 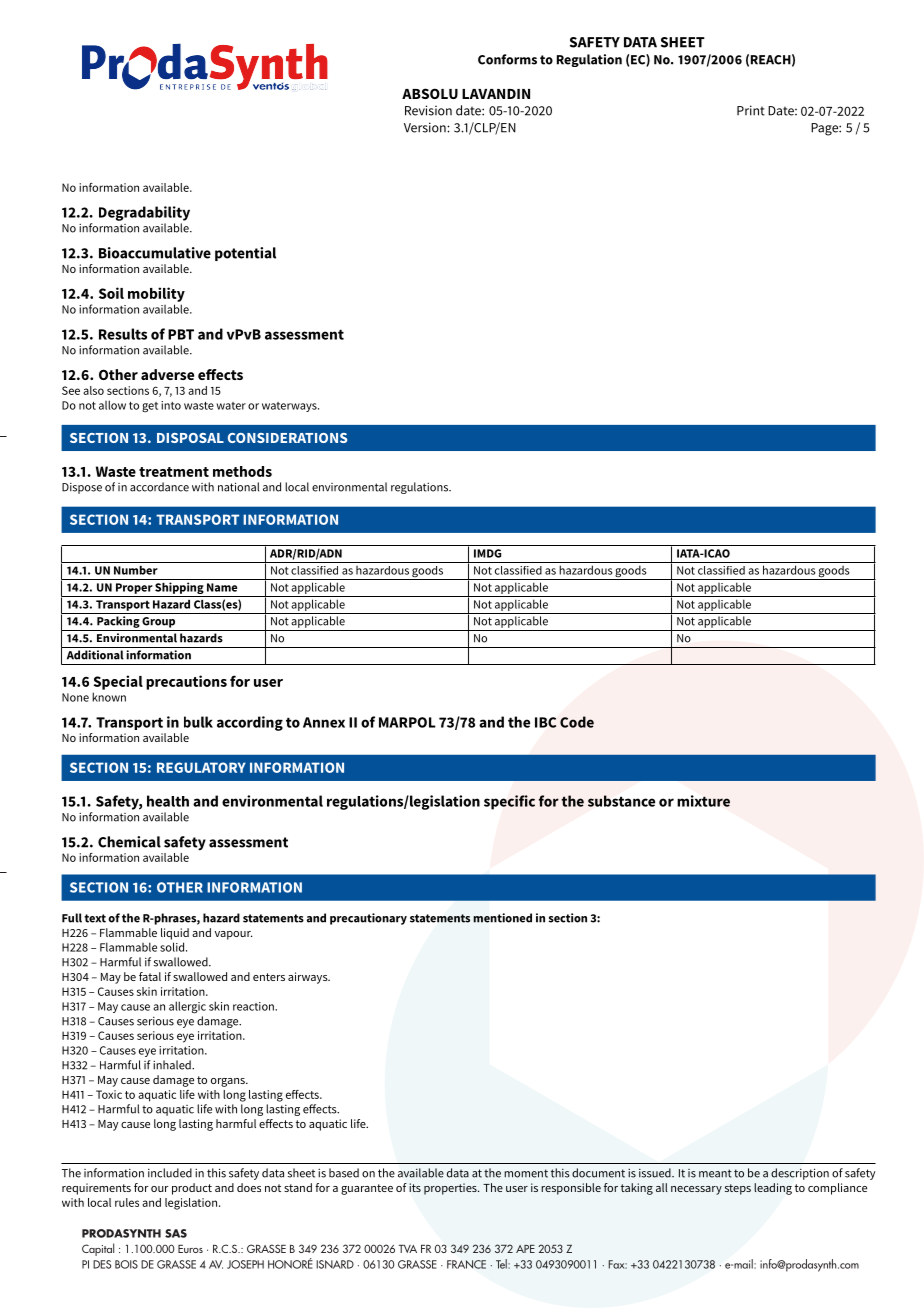 What do you see at coordinates (136, 570) in the screenshot?
I see `Number` at bounding box center [136, 570].
